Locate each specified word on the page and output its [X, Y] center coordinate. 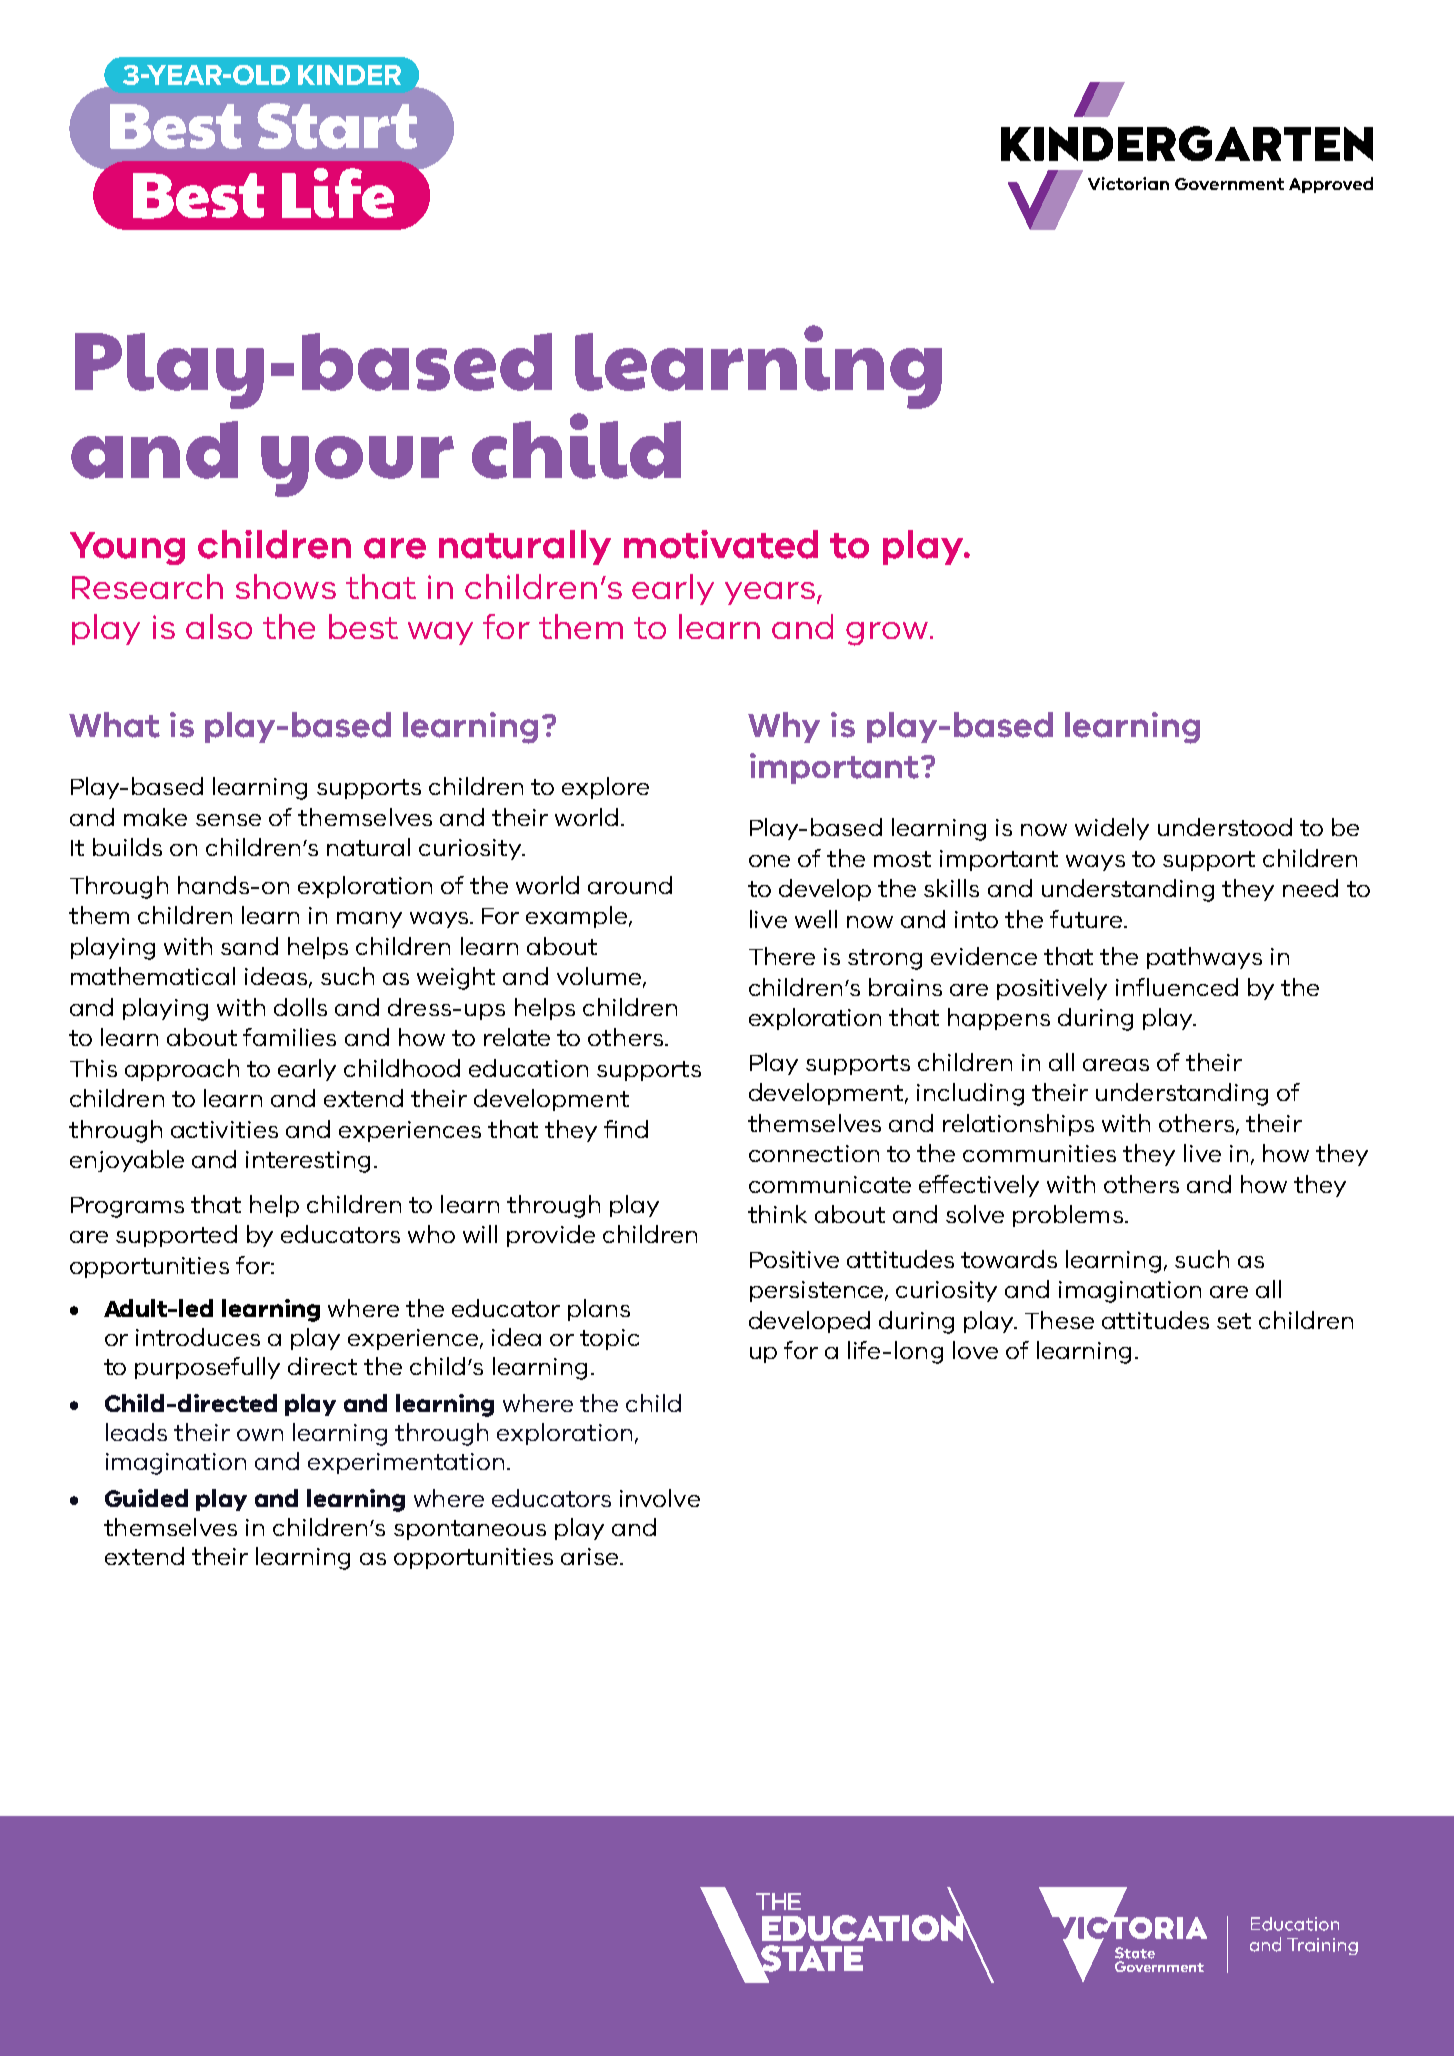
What [114, 725]
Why [784, 727]
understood [1225, 827]
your [357, 466]
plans [599, 1310]
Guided [146, 1498]
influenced [1177, 987]
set [1234, 1321]
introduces [198, 1337]
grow [887, 634]
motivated [721, 544]
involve [660, 1498]
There [782, 956]
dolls [300, 1007]
